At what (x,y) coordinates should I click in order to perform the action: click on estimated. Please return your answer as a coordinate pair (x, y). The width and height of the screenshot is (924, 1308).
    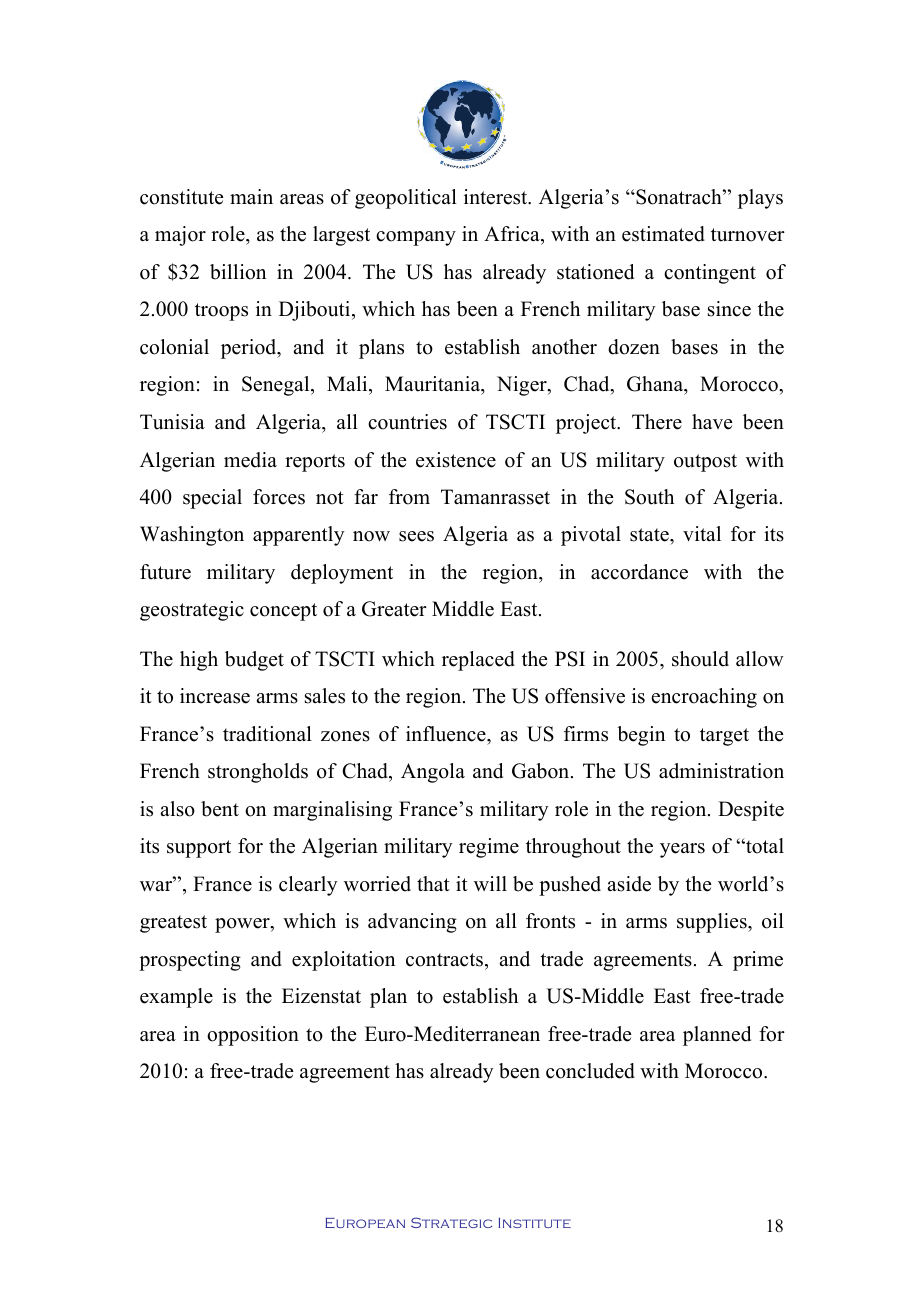
    Looking at the image, I should click on (663, 234).
